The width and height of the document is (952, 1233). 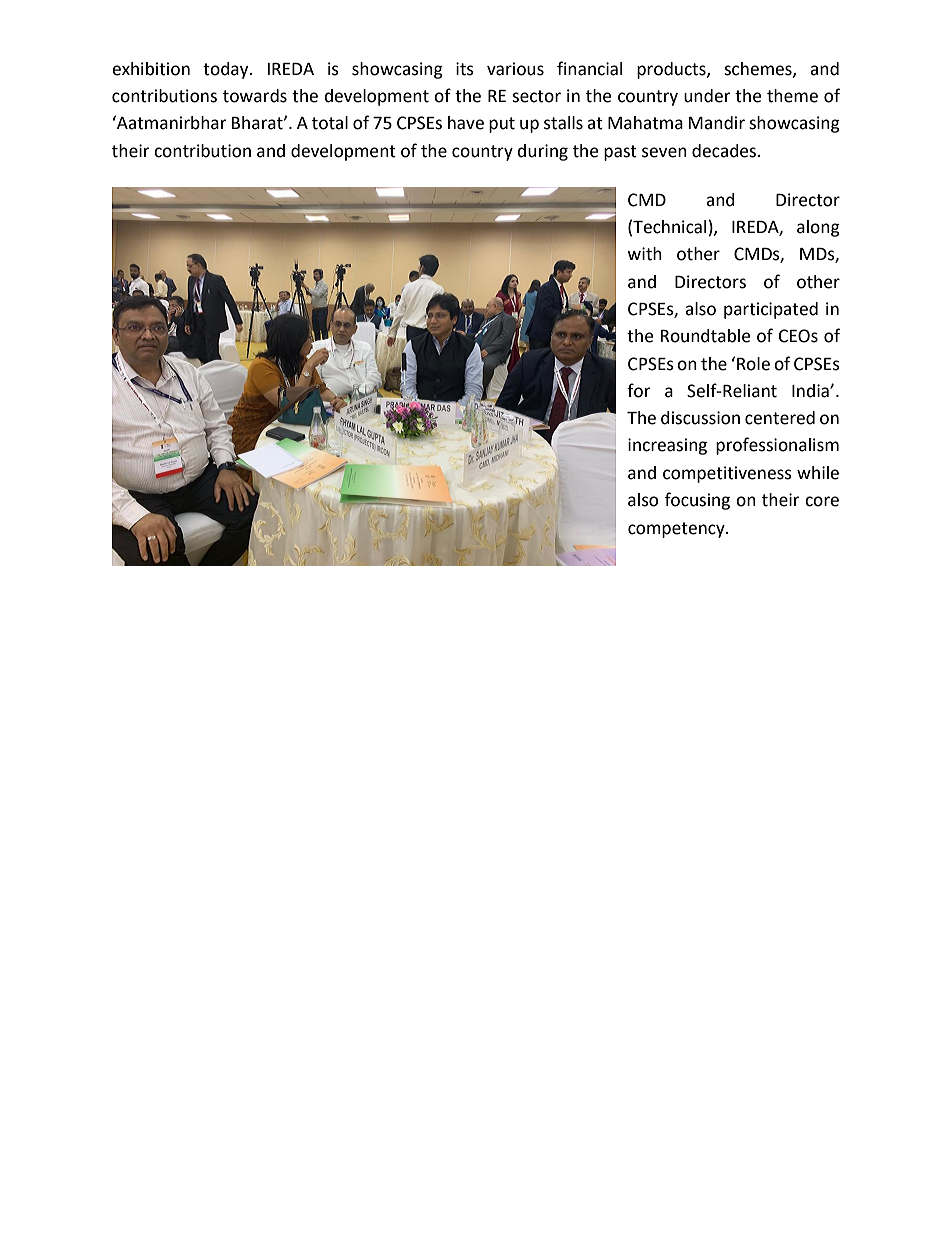 I want to click on participated, so click(x=771, y=310).
